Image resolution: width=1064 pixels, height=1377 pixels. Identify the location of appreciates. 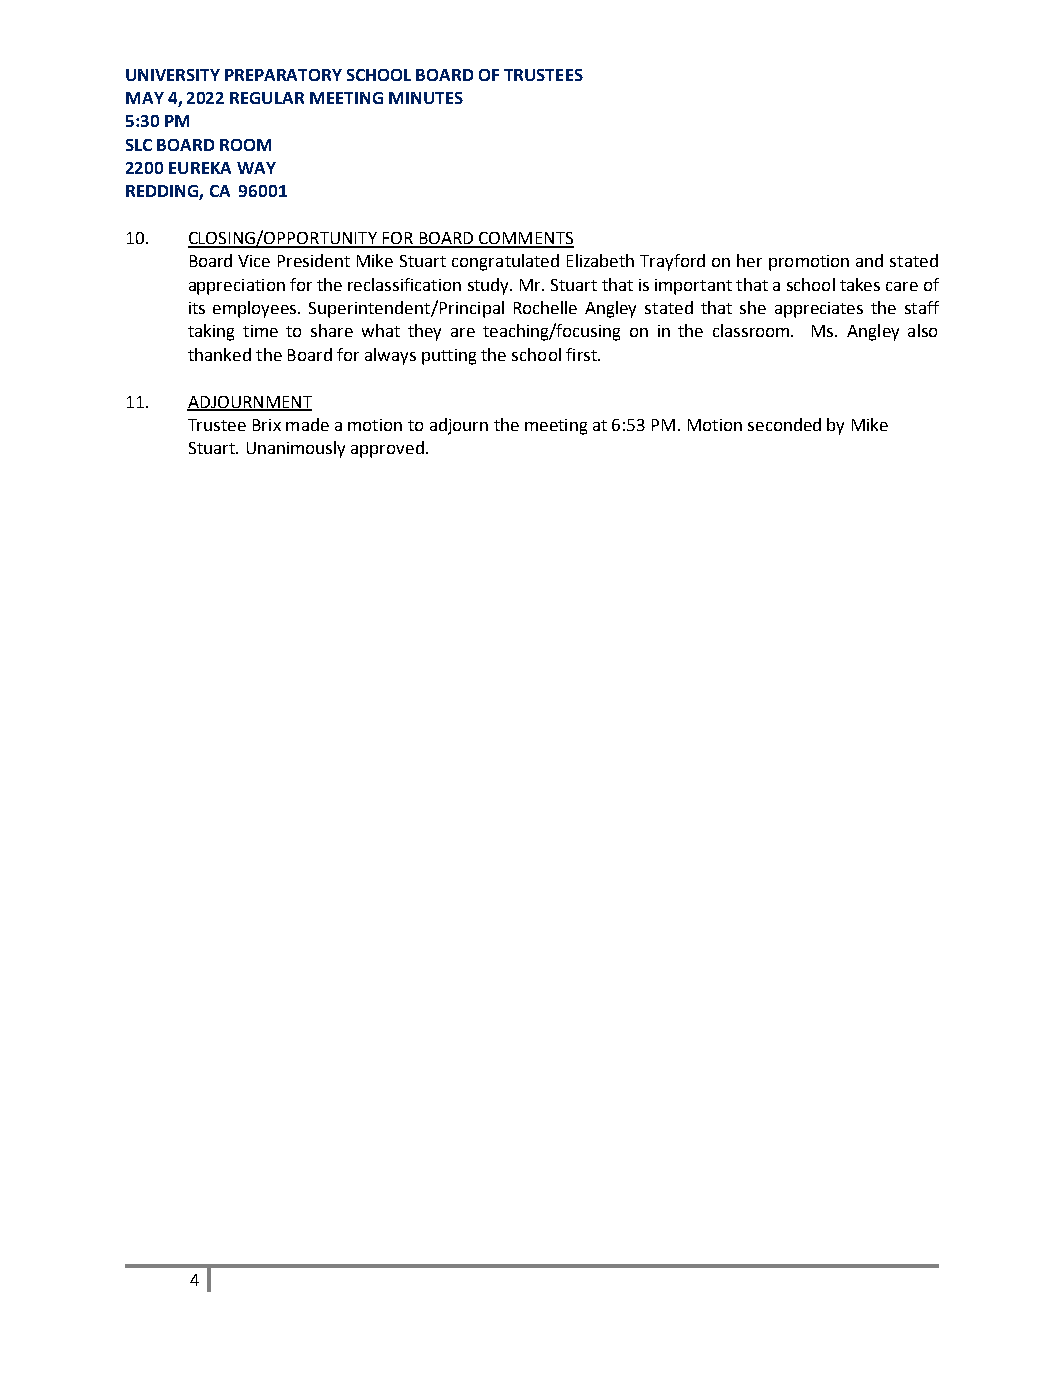
(819, 310).
